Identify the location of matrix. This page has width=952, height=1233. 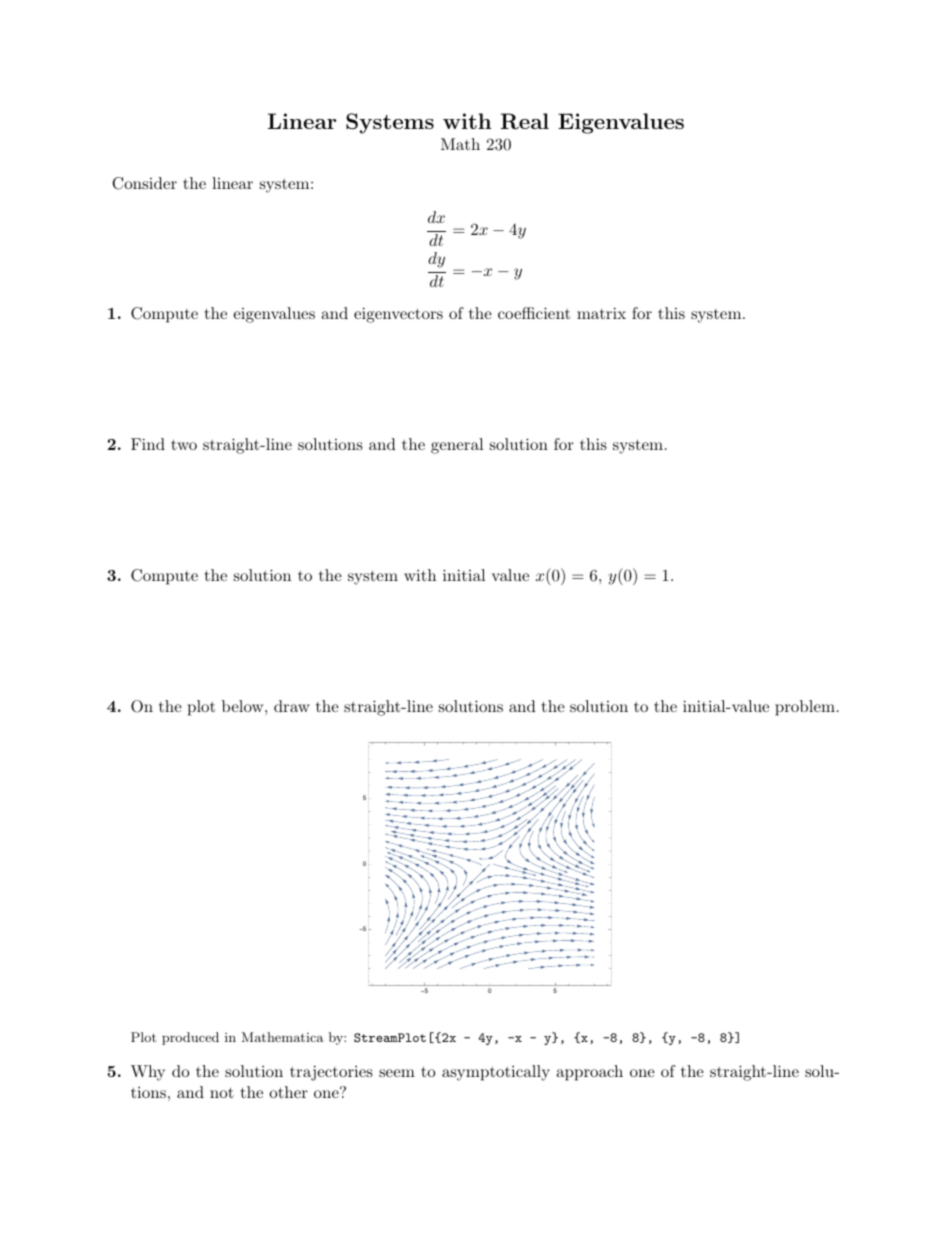
(601, 313).
